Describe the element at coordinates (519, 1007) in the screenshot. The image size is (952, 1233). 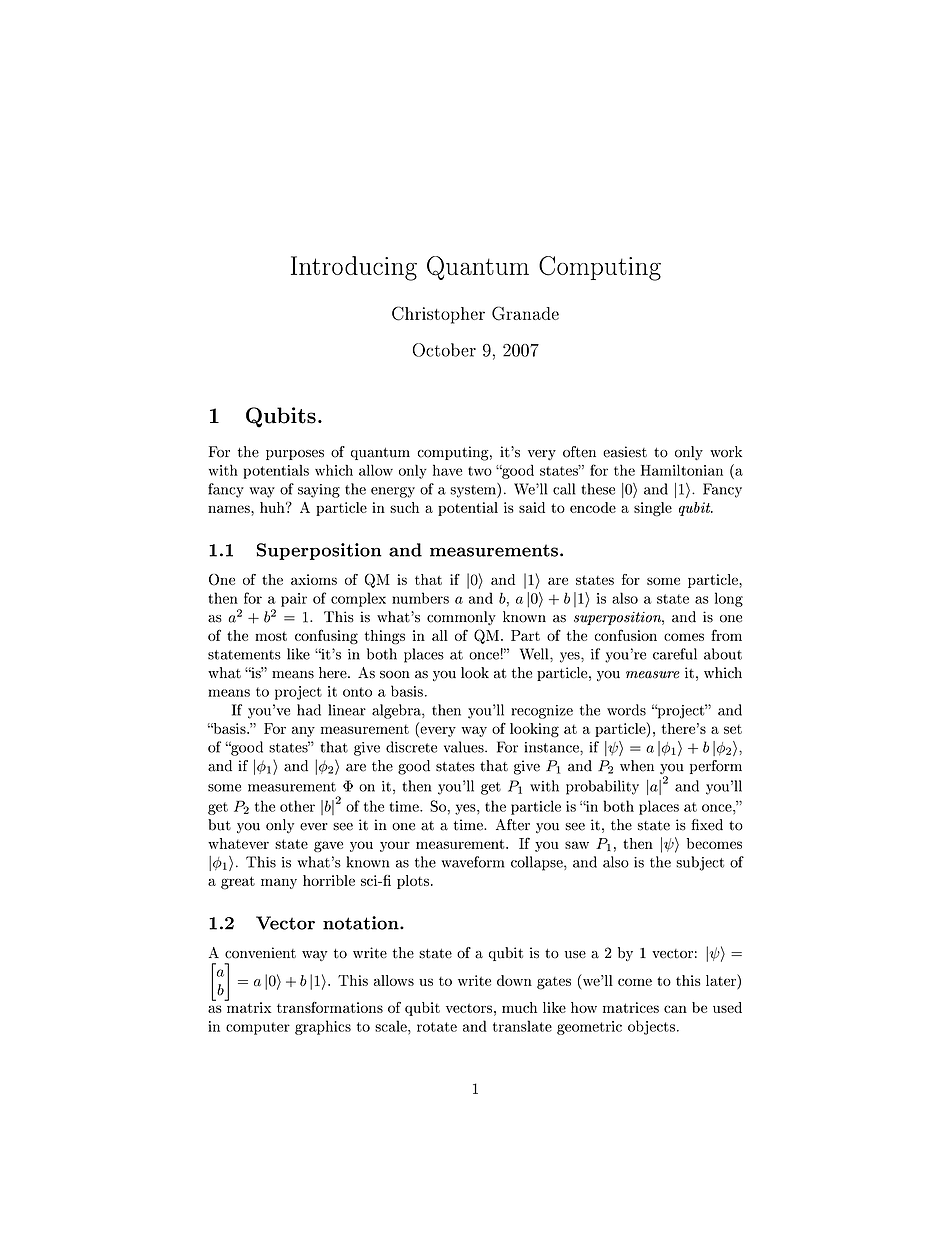
I see `much` at that location.
